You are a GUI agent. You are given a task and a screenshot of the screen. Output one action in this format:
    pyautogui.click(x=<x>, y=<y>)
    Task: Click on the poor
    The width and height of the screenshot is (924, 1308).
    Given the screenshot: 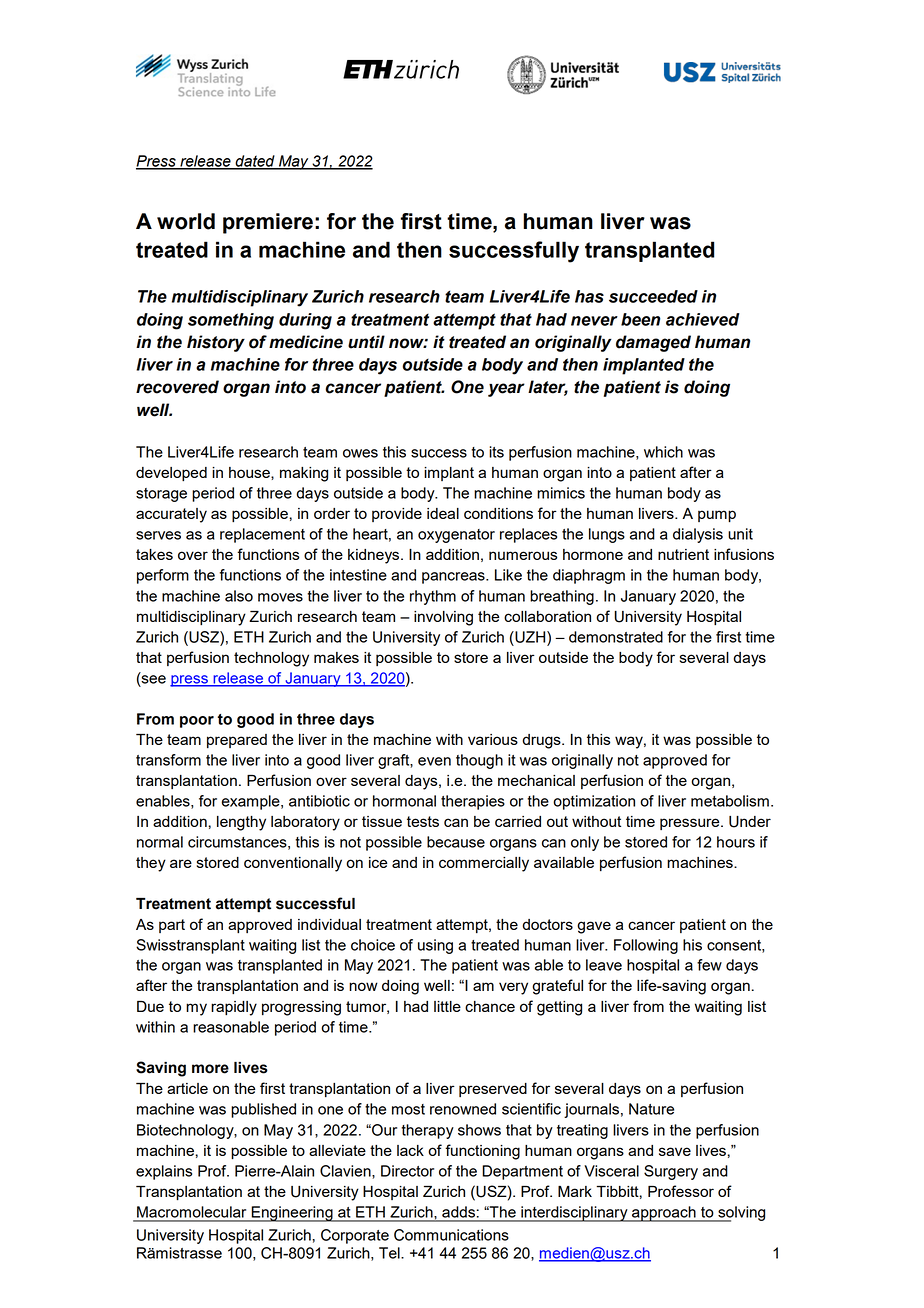 What is the action you would take?
    pyautogui.click(x=197, y=722)
